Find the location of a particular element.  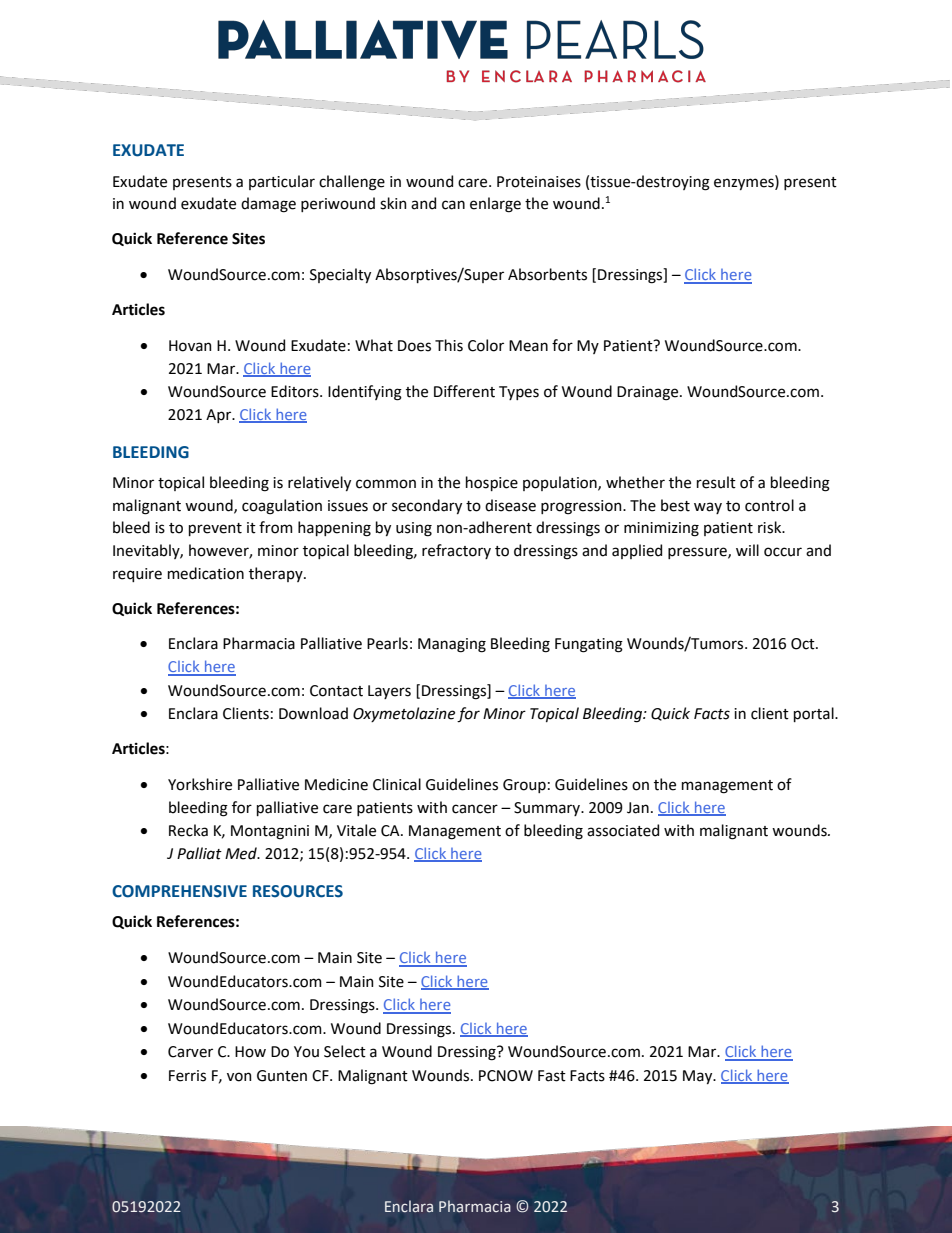

damage is located at coordinates (268, 205).
